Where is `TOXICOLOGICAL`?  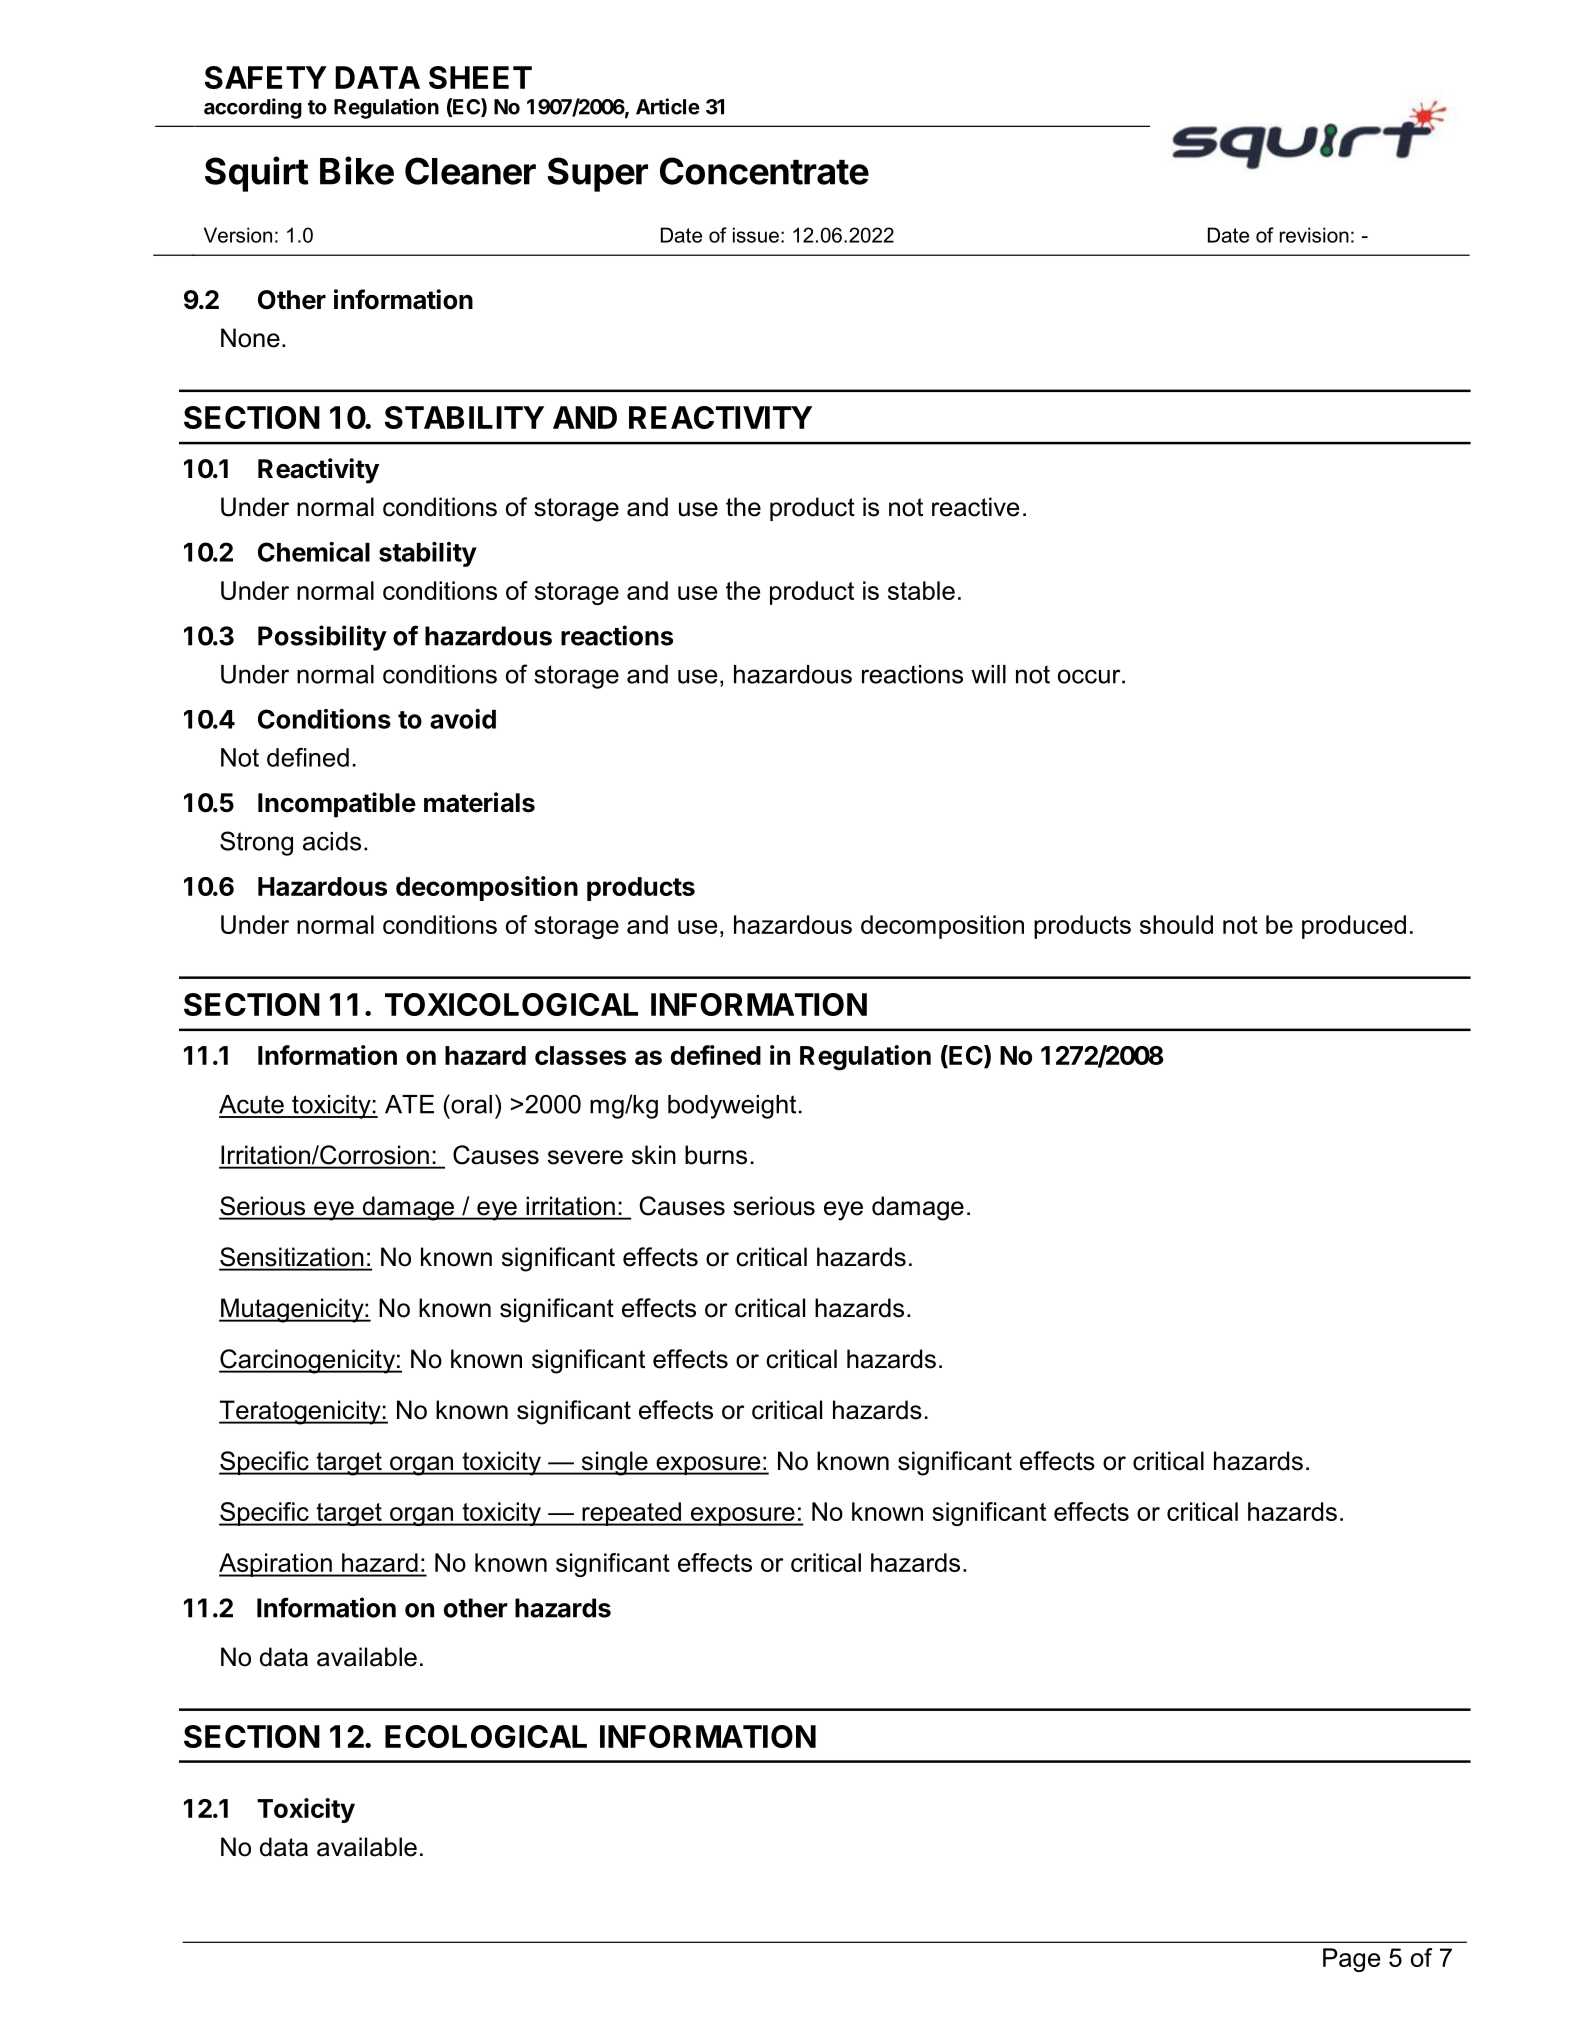
TOXICOLOGICAL is located at coordinates (511, 1004).
